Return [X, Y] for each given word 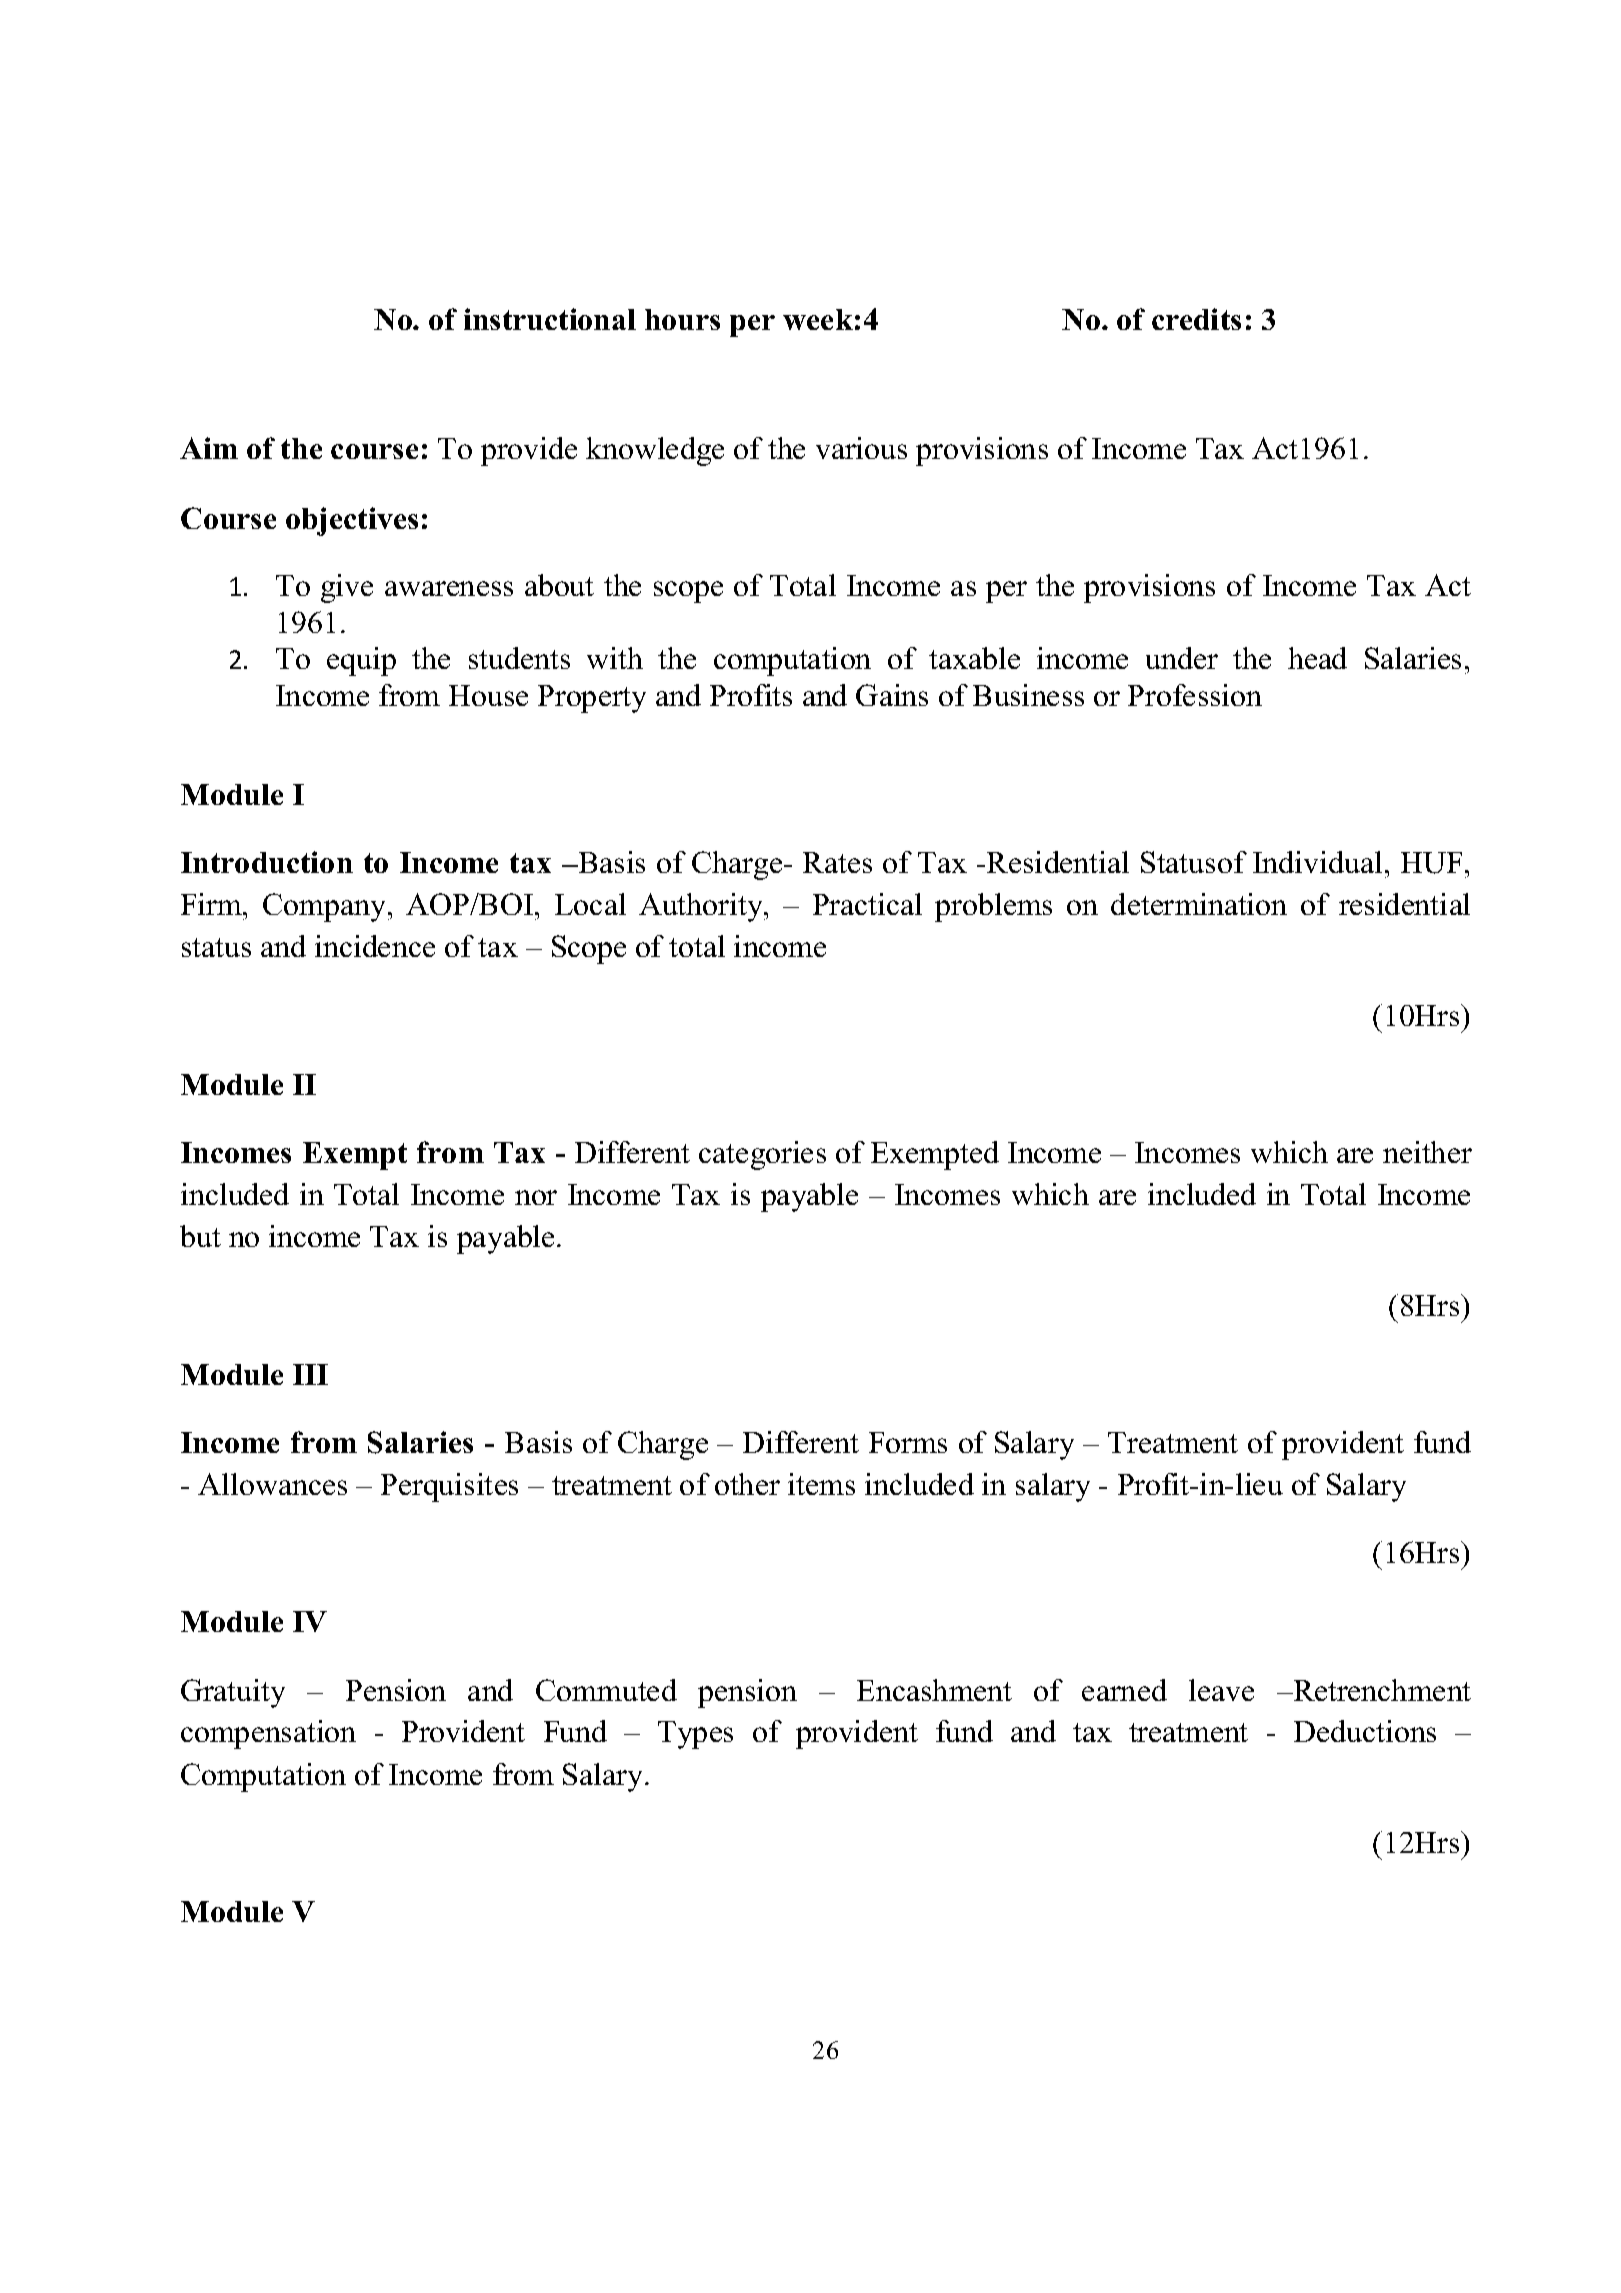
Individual [1317, 862]
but [200, 1236]
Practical [867, 904]
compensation [268, 1734]
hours [682, 319]
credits [1196, 319]
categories [762, 1155]
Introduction [267, 862]
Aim [209, 448]
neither [1427, 1152]
